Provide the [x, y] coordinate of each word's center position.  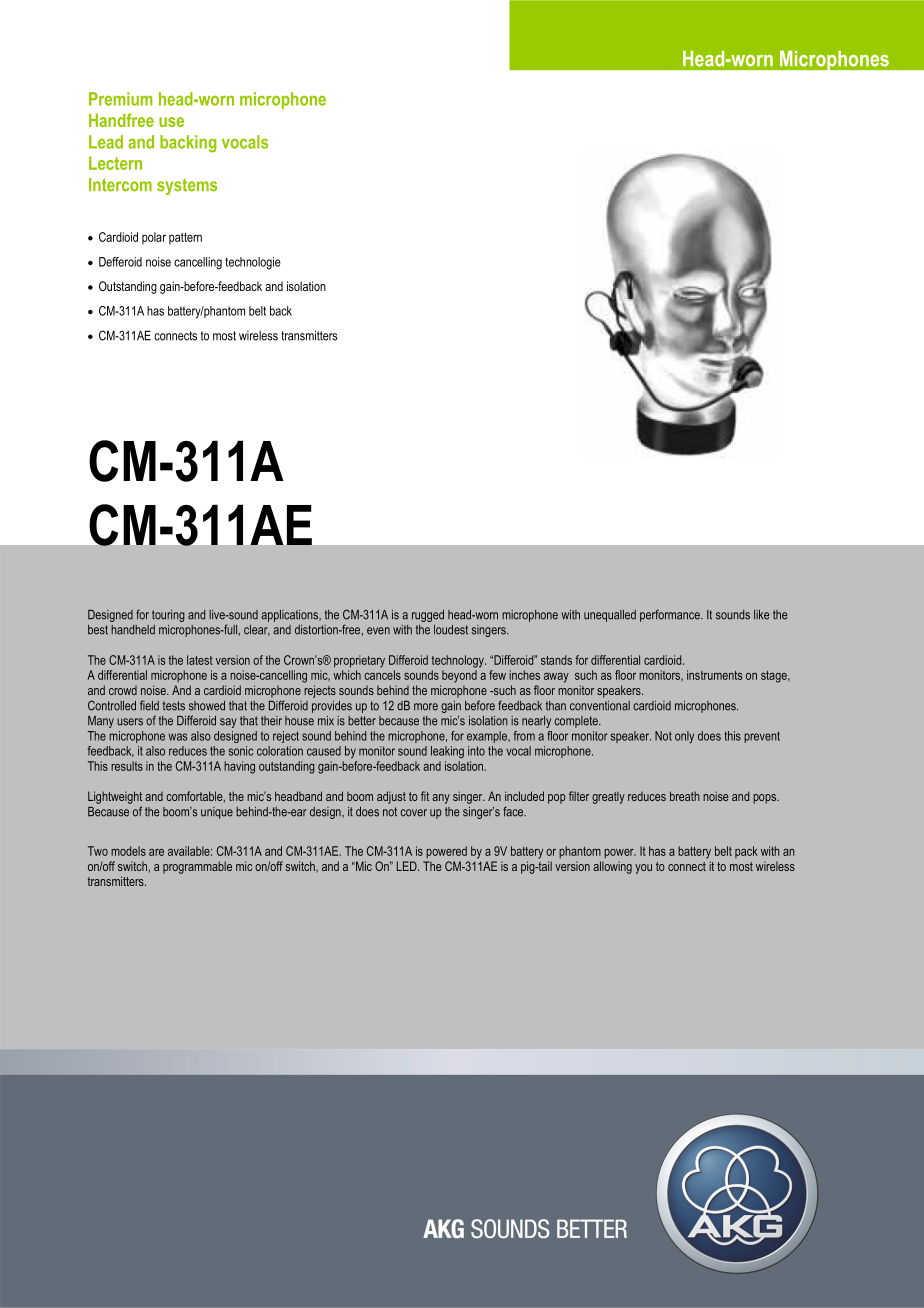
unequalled [610, 616]
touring [168, 616]
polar [154, 238]
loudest [451, 630]
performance [671, 615]
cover [413, 813]
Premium [120, 99]
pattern [185, 239]
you [643, 869]
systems [187, 187]
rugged [428, 616]
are [156, 852]
